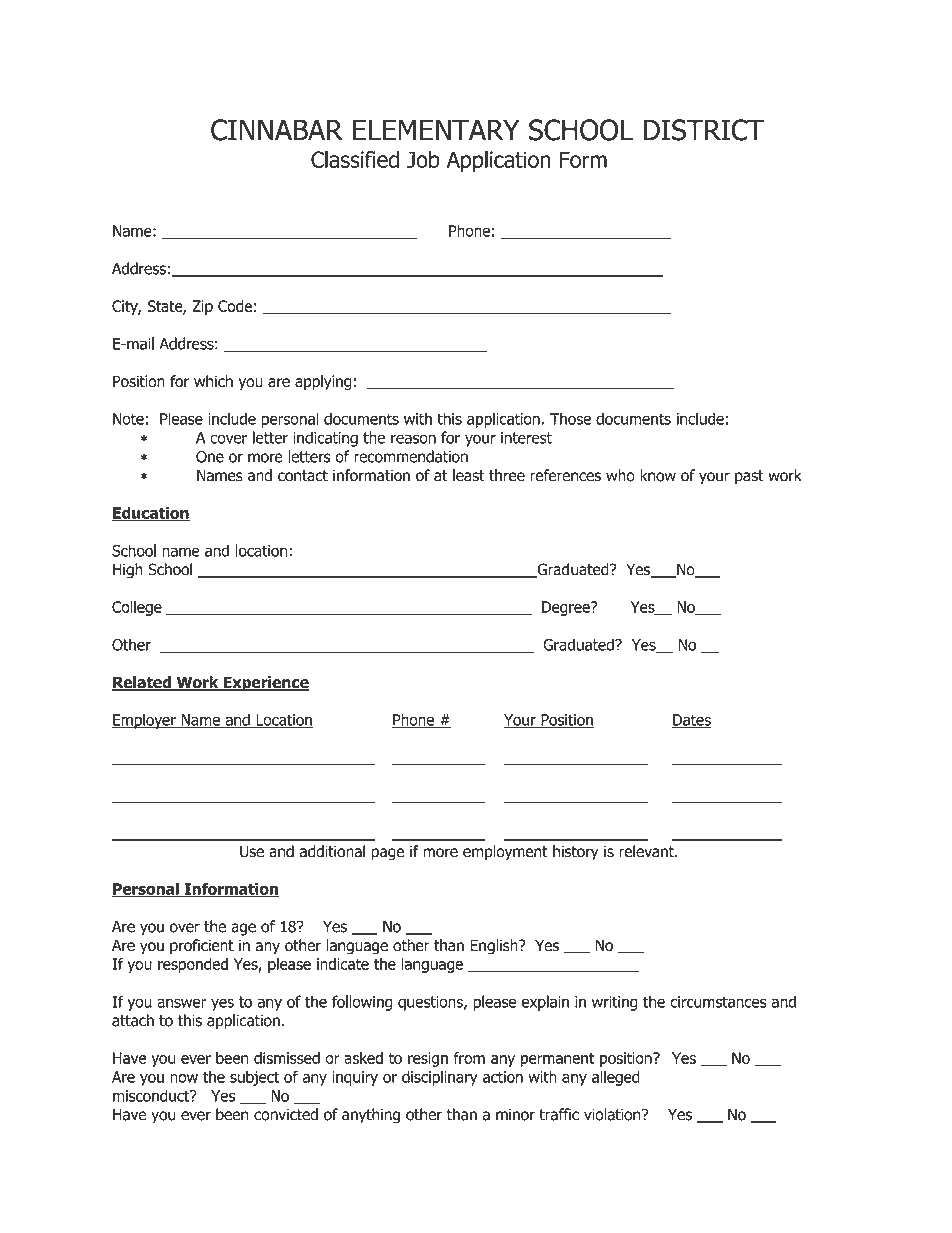 This screenshot has width=952, height=1233. I want to click on Job, so click(423, 159).
